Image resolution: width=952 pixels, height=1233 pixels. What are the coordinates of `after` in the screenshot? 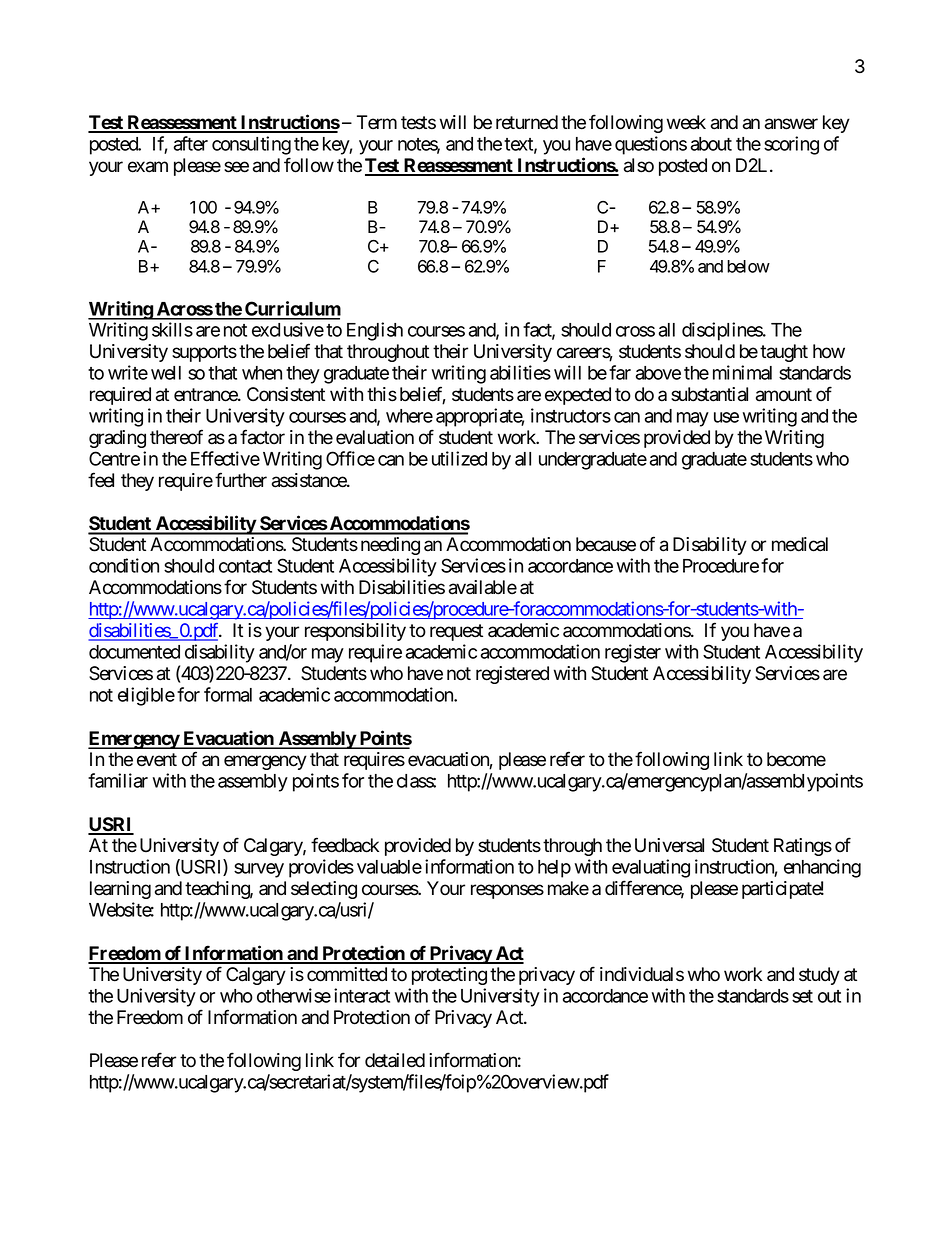 It's located at (191, 143).
